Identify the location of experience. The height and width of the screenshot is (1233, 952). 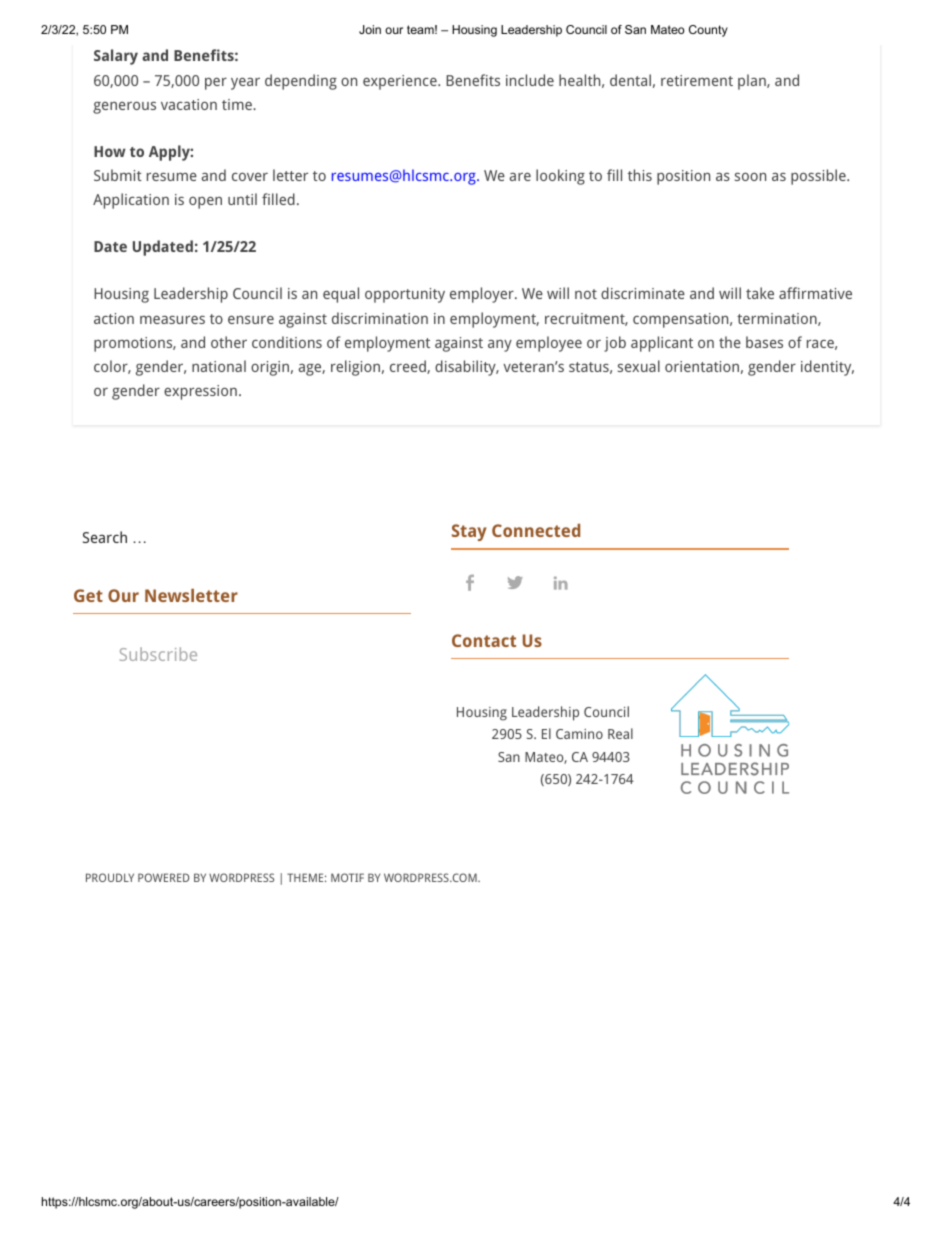
(401, 82).
